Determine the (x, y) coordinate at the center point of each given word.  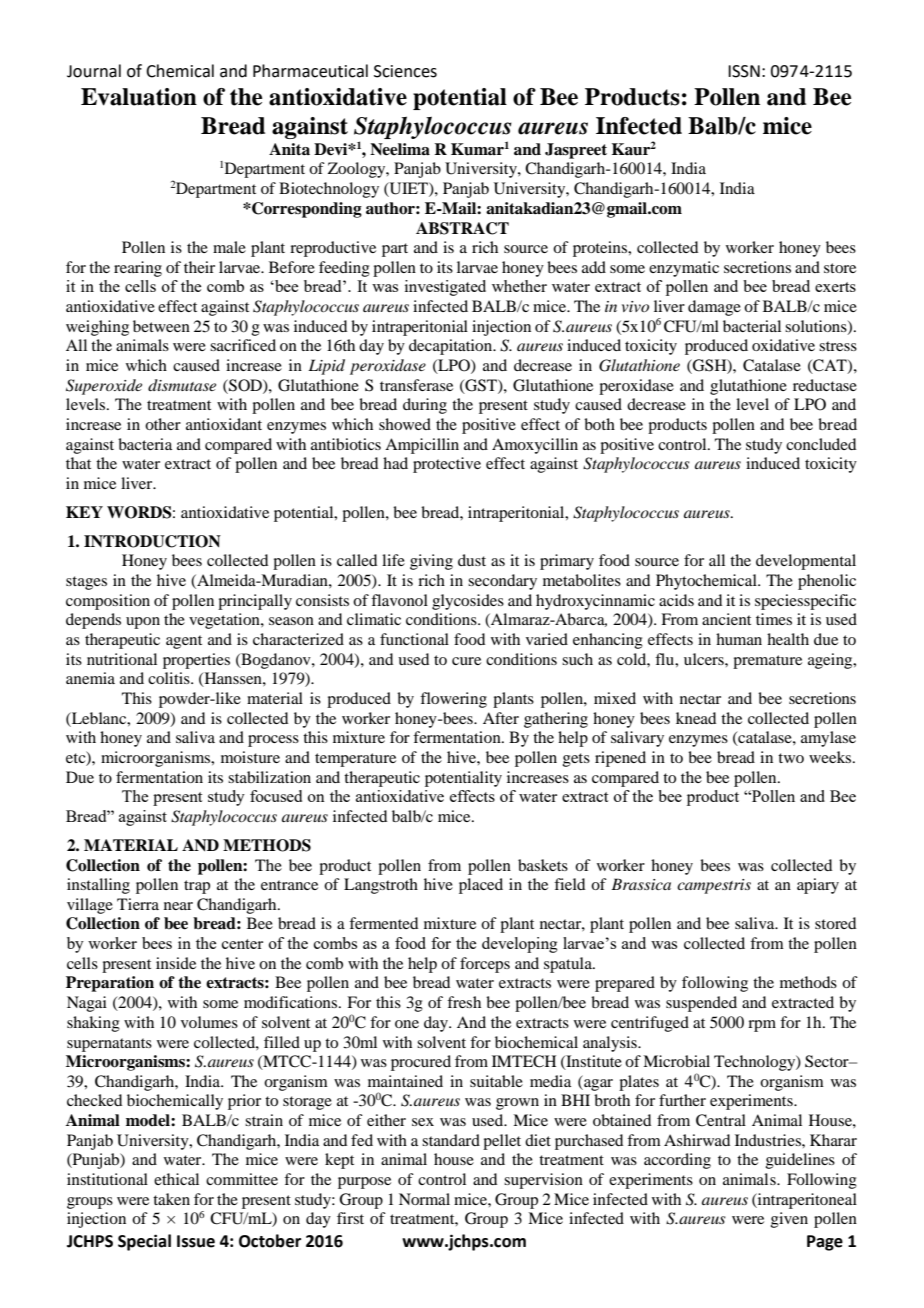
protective (447, 465)
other (163, 424)
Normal (424, 1199)
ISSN (744, 71)
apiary (818, 886)
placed (481, 886)
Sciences (405, 71)
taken (171, 1199)
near (178, 906)
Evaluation (139, 97)
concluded (821, 444)
